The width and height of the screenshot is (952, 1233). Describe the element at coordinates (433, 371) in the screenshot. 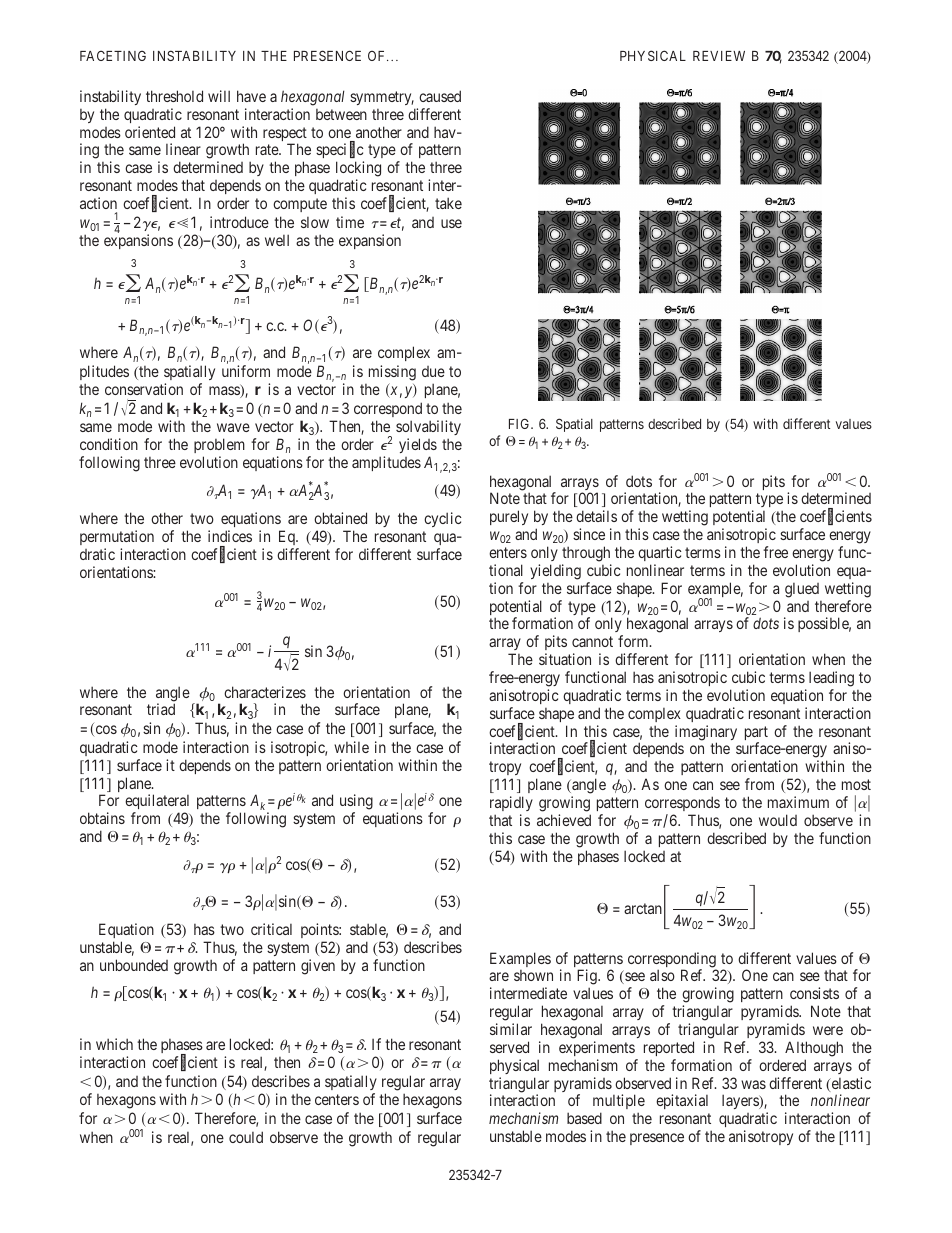

I see `due` at that location.
